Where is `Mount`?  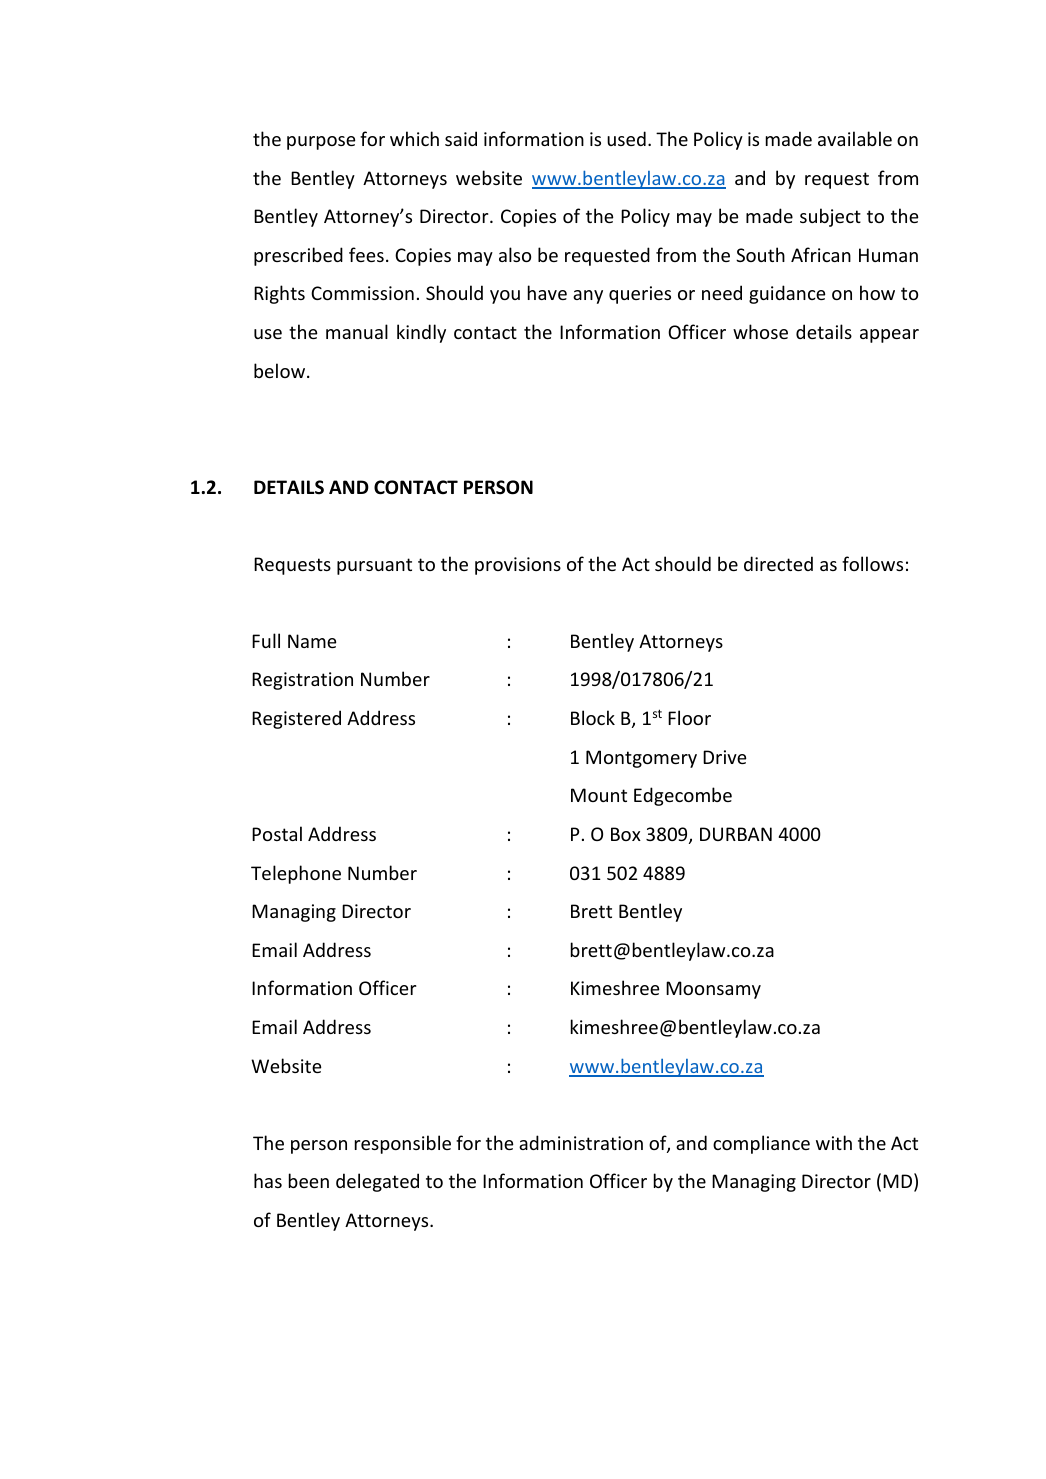
Mount is located at coordinates (599, 795).
